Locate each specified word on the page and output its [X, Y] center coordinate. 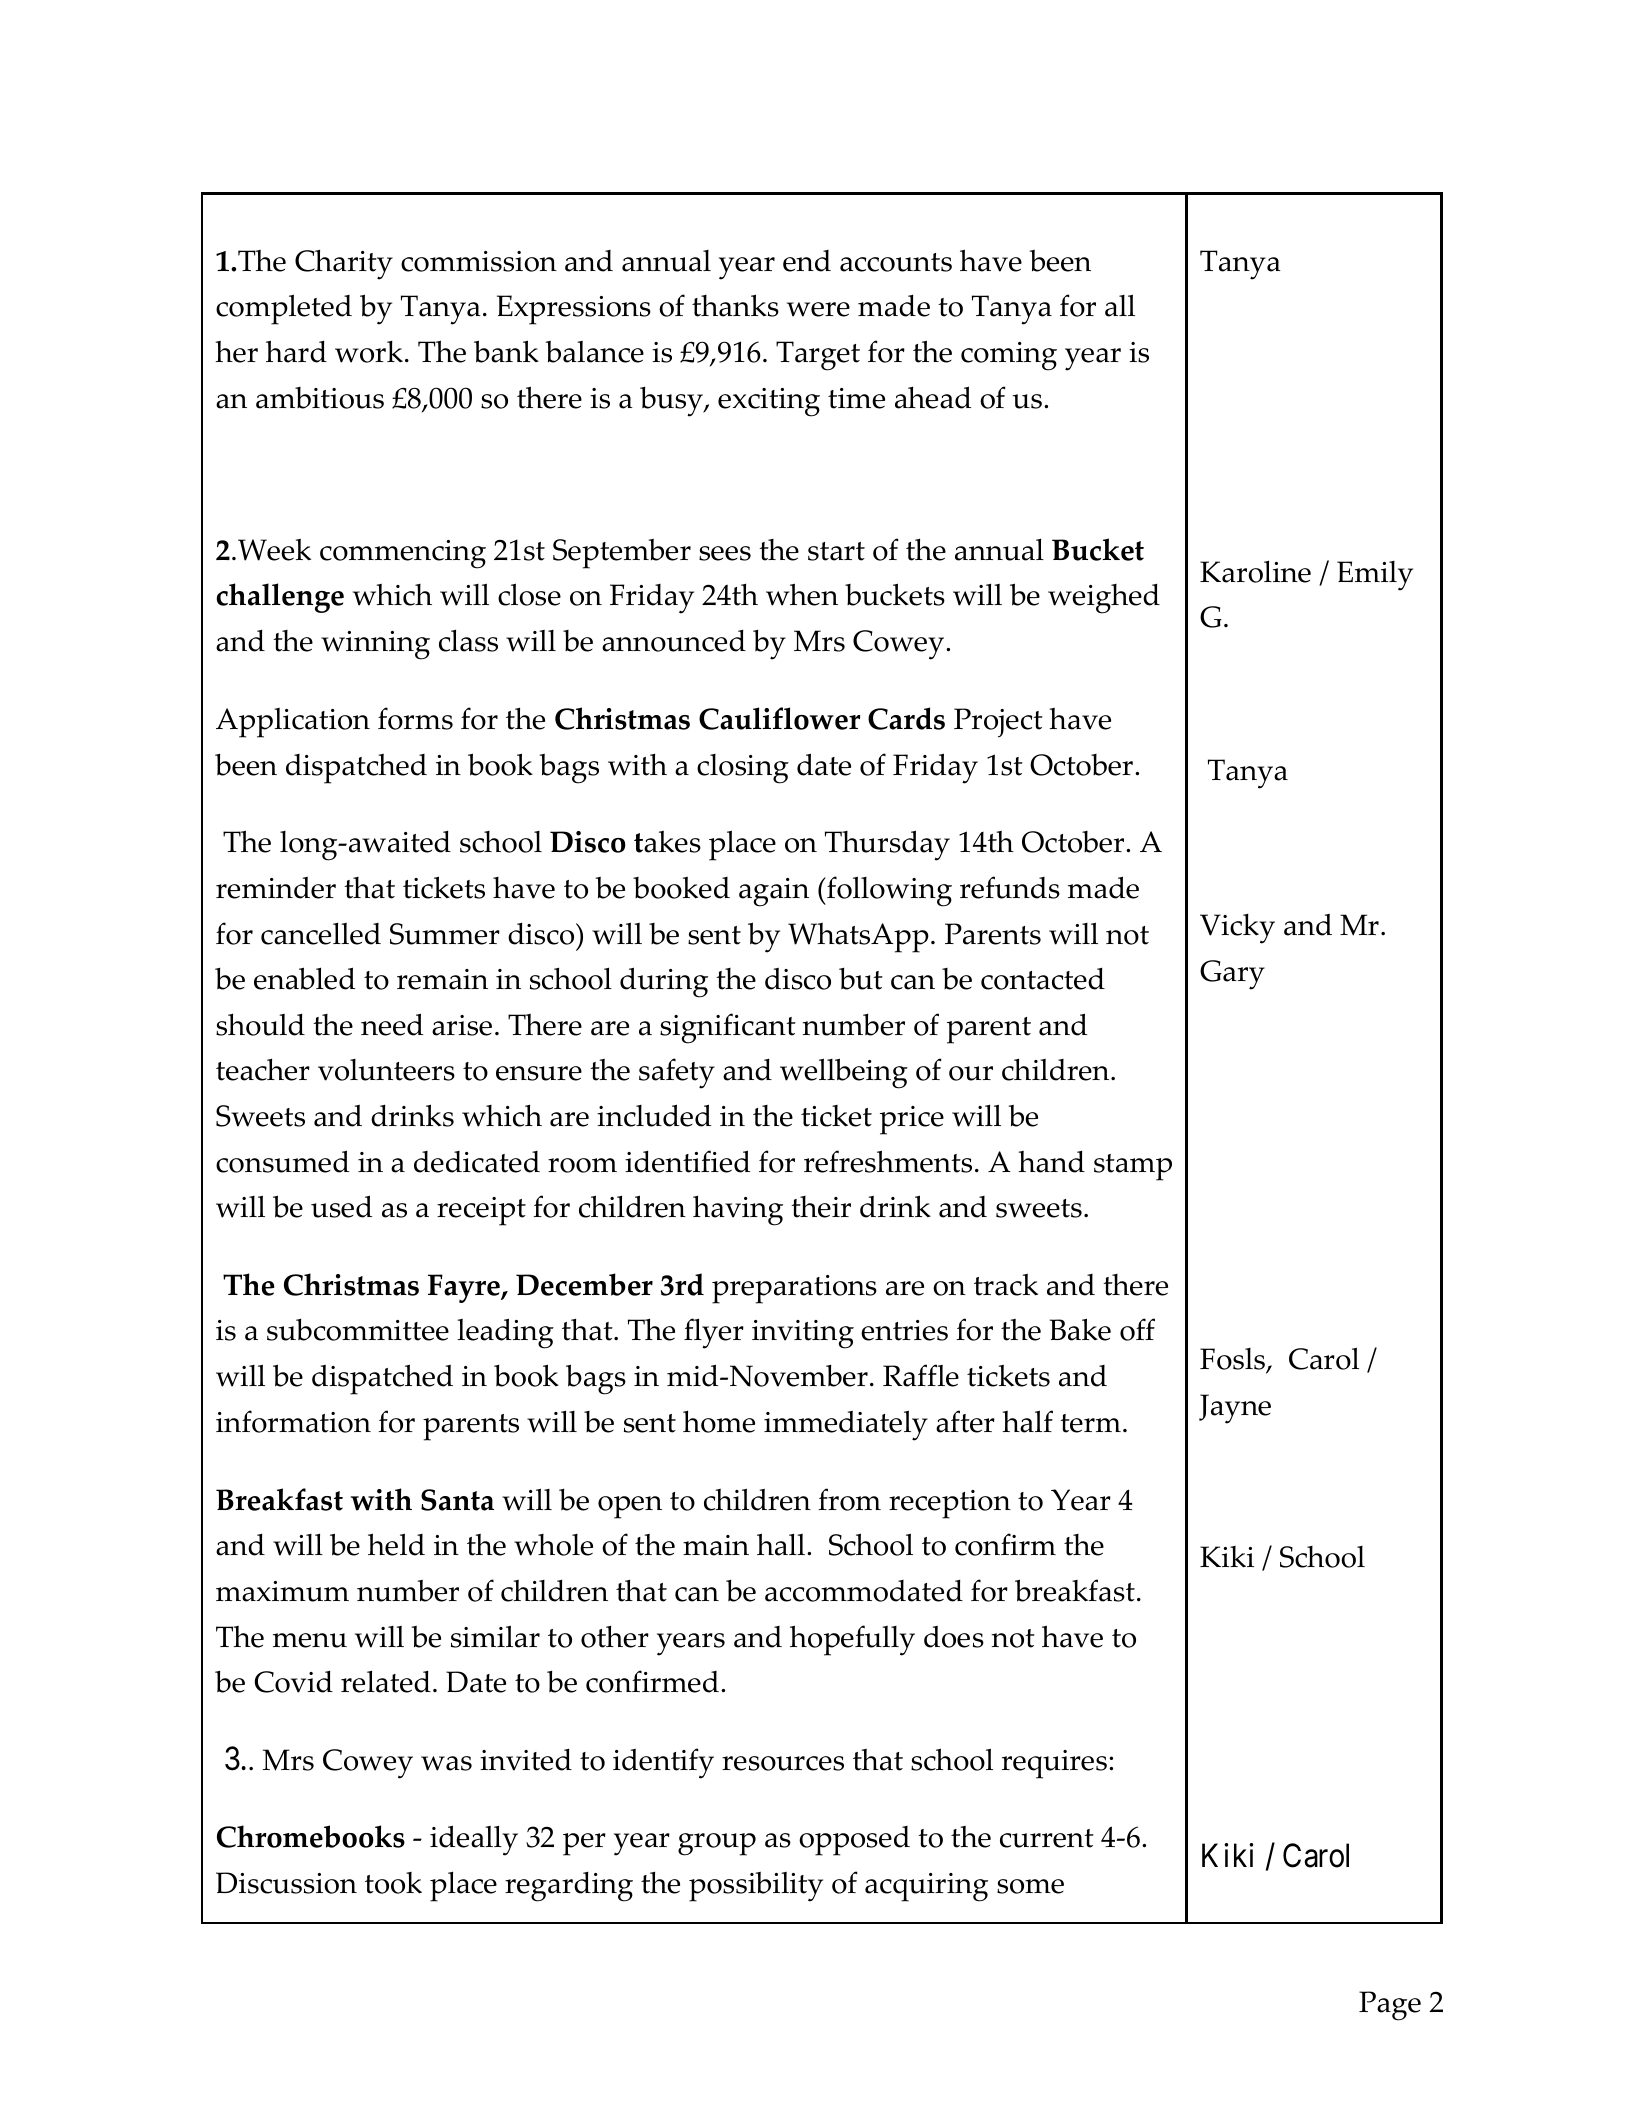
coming [1009, 356]
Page [1390, 2006]
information [293, 1421]
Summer [445, 934]
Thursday [887, 845]
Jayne [1235, 1409]
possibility [756, 1887]
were [818, 309]
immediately [846, 1425]
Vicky [1237, 929]
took [393, 1883]
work [369, 352]
